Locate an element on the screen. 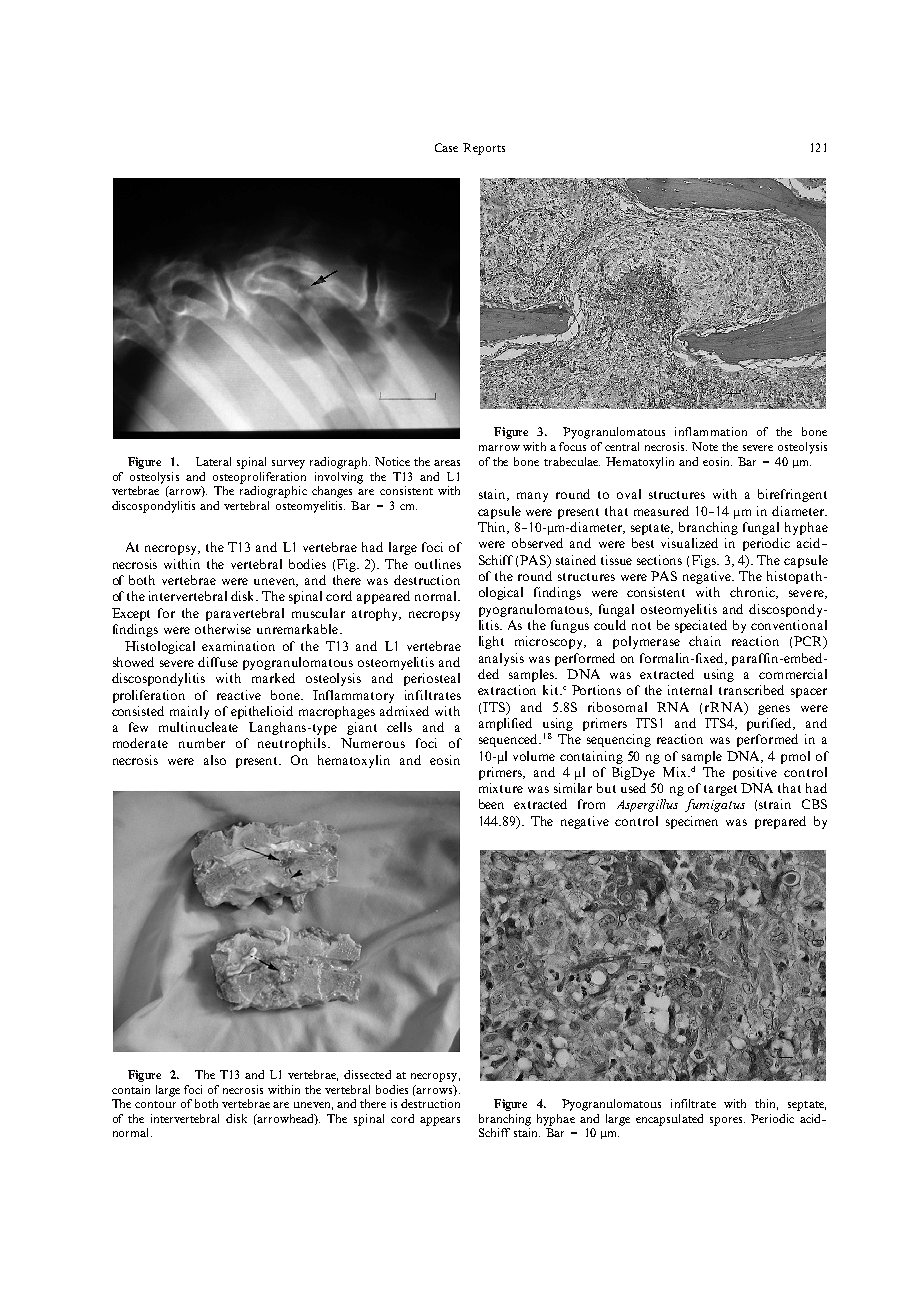  contour is located at coordinates (155, 1104).
